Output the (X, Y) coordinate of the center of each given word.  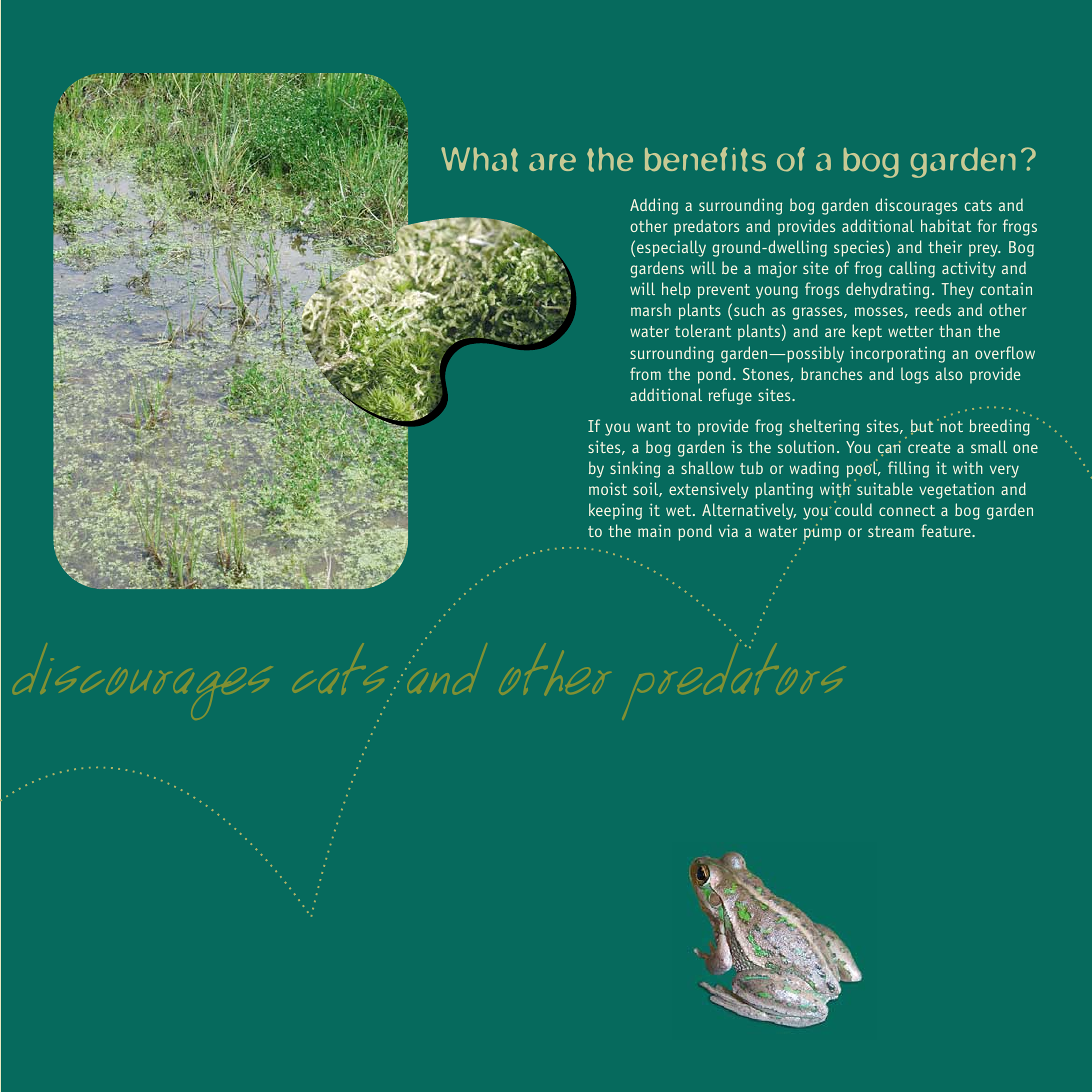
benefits (705, 159)
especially (671, 248)
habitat (946, 225)
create (929, 447)
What (479, 159)
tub (751, 467)
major (777, 269)
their (945, 246)
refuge (730, 396)
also (948, 373)
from (645, 373)
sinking (635, 469)
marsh (651, 309)
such (749, 309)
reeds (933, 309)
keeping (615, 511)
